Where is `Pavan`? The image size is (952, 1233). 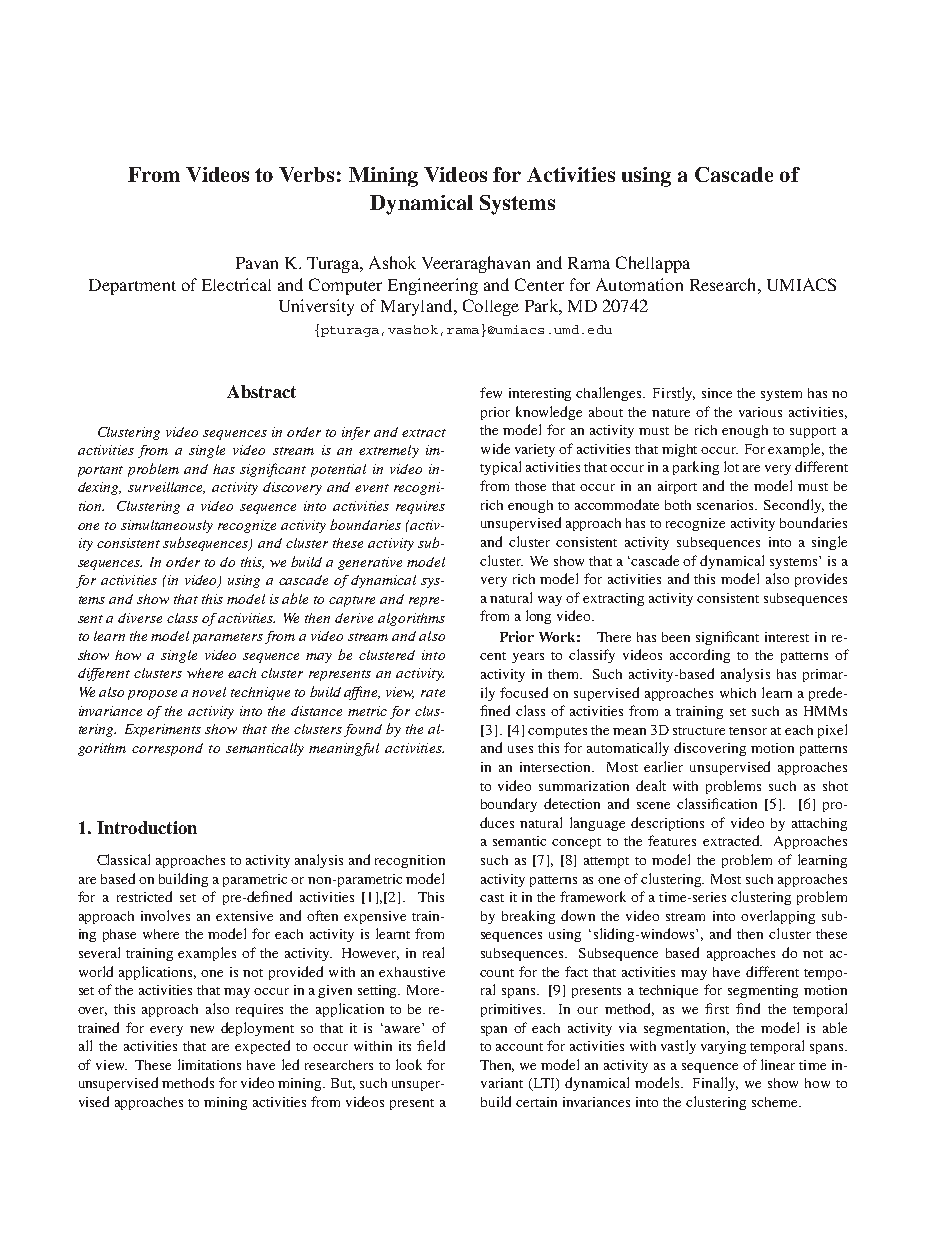
Pavan is located at coordinates (257, 263).
